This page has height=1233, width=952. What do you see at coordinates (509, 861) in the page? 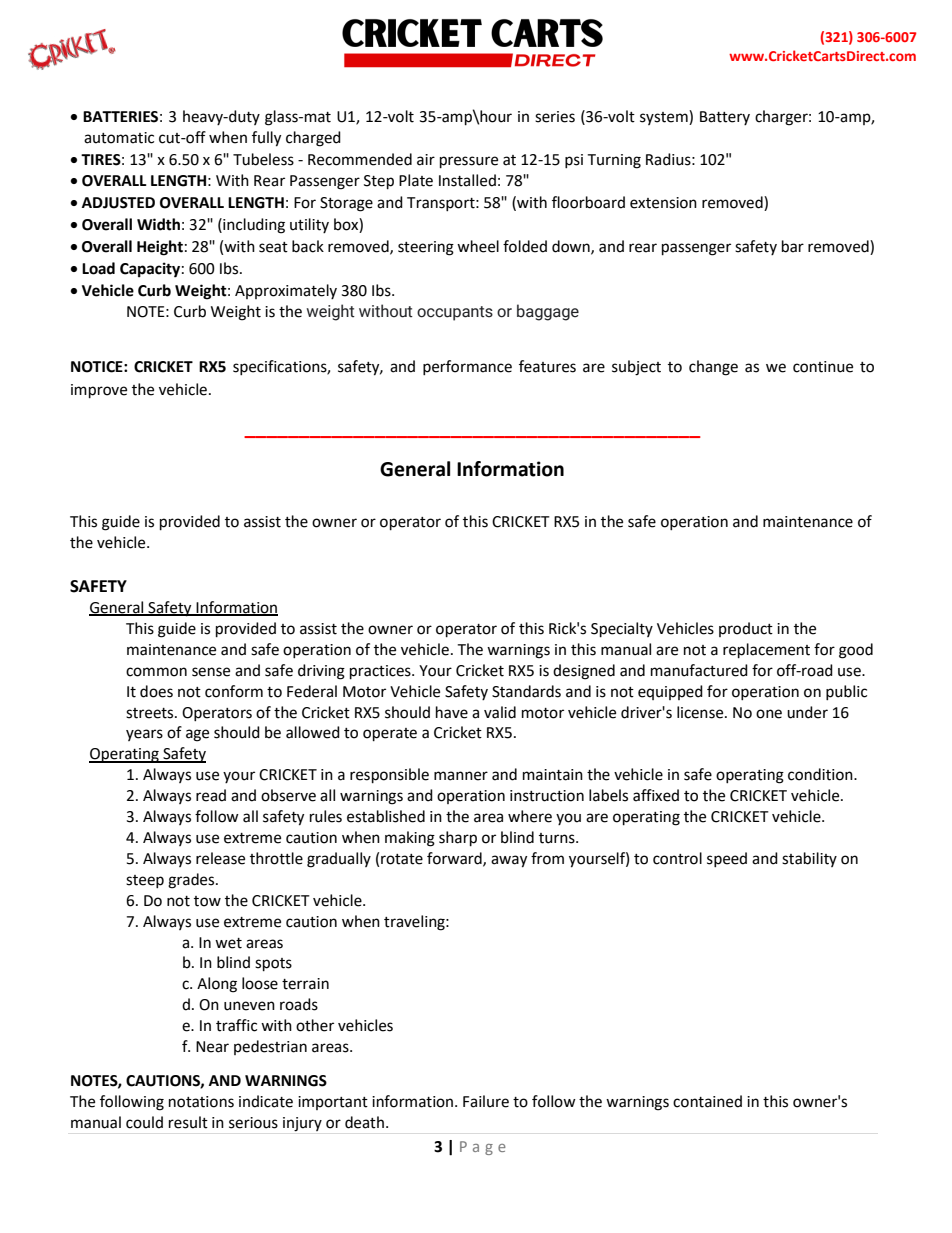
I see `away` at bounding box center [509, 861].
